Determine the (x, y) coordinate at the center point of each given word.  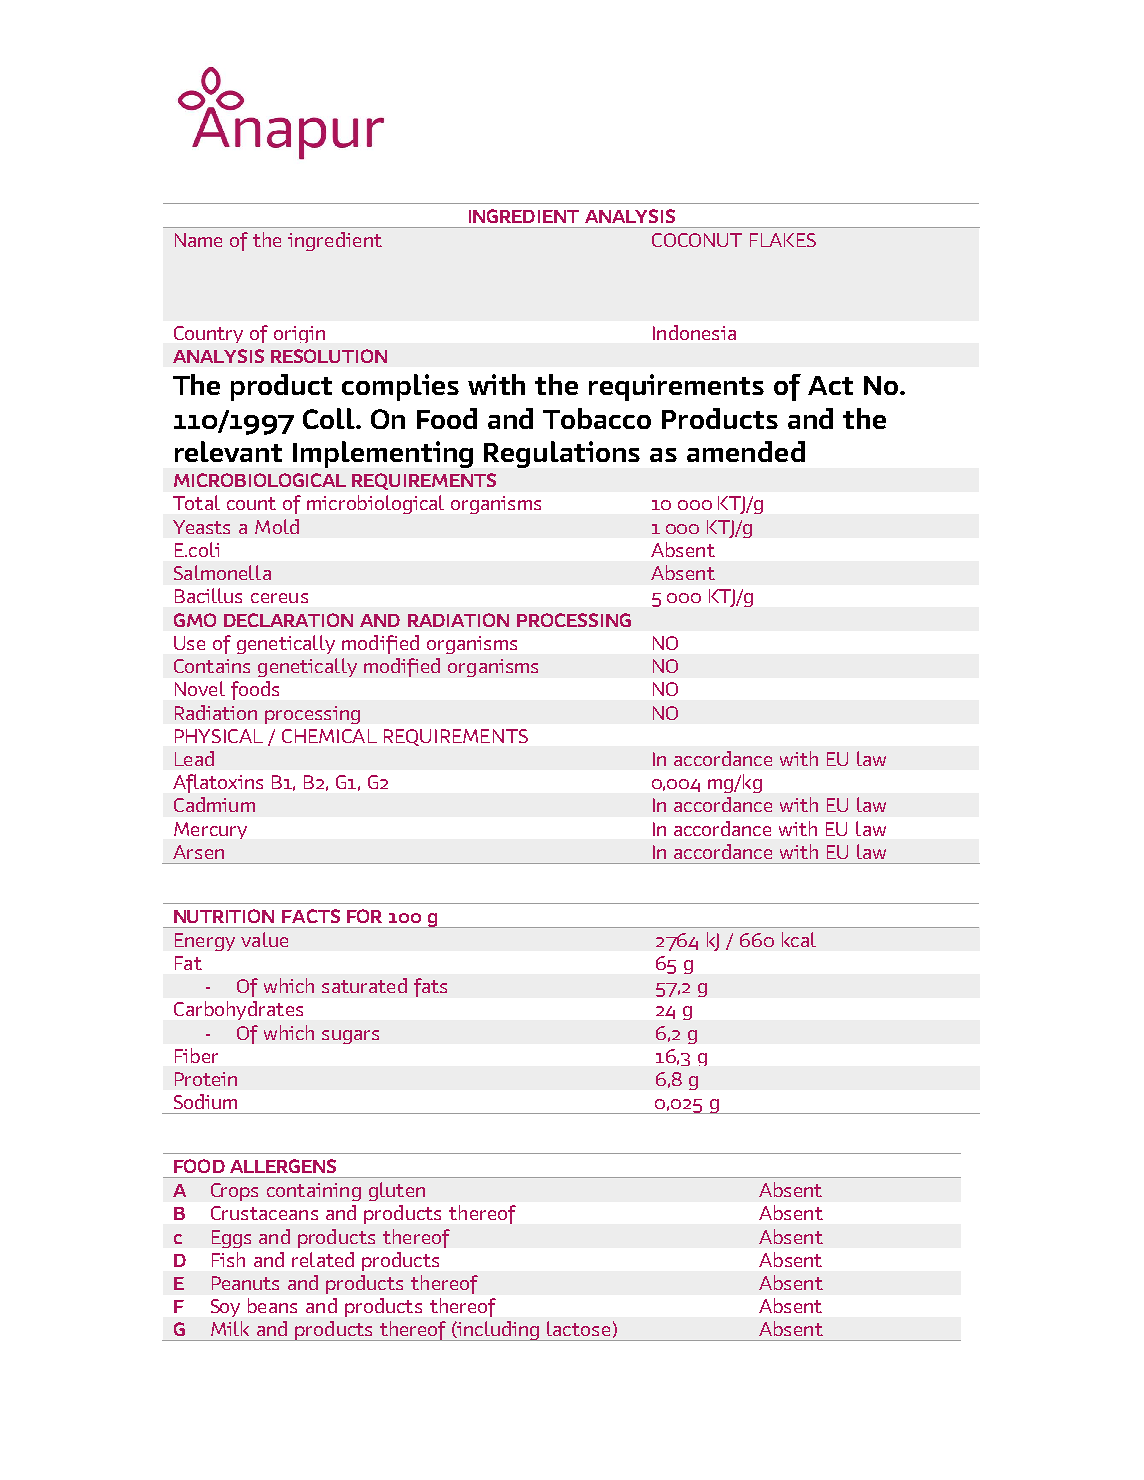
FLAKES (783, 240)
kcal (799, 939)
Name (198, 240)
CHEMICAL (329, 736)
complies (400, 387)
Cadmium (214, 804)
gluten (397, 1191)
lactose (578, 1328)
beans (272, 1305)
